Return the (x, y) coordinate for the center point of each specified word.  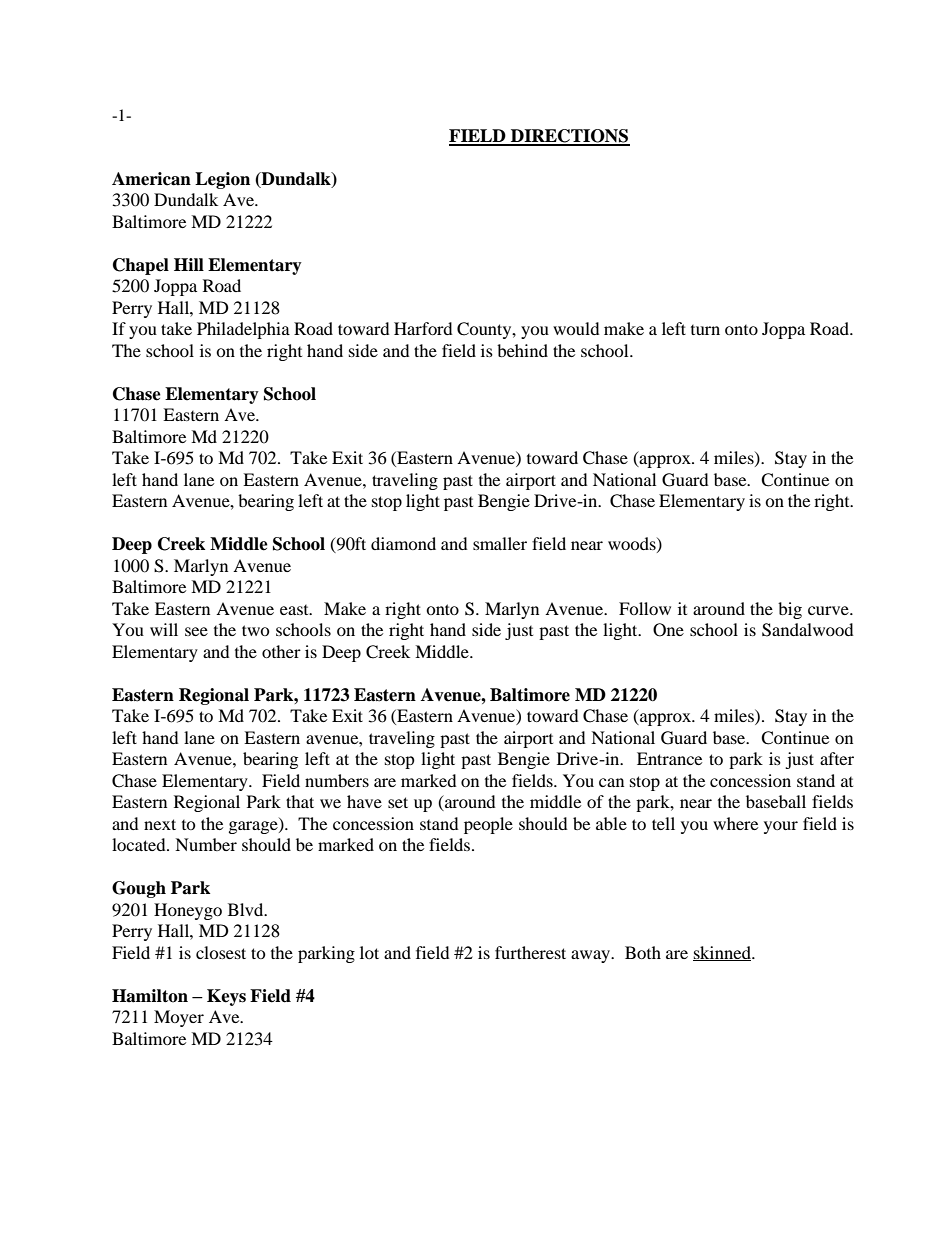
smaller (500, 543)
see (196, 631)
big (790, 610)
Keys (226, 997)
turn (705, 330)
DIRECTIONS (569, 137)
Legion (222, 180)
